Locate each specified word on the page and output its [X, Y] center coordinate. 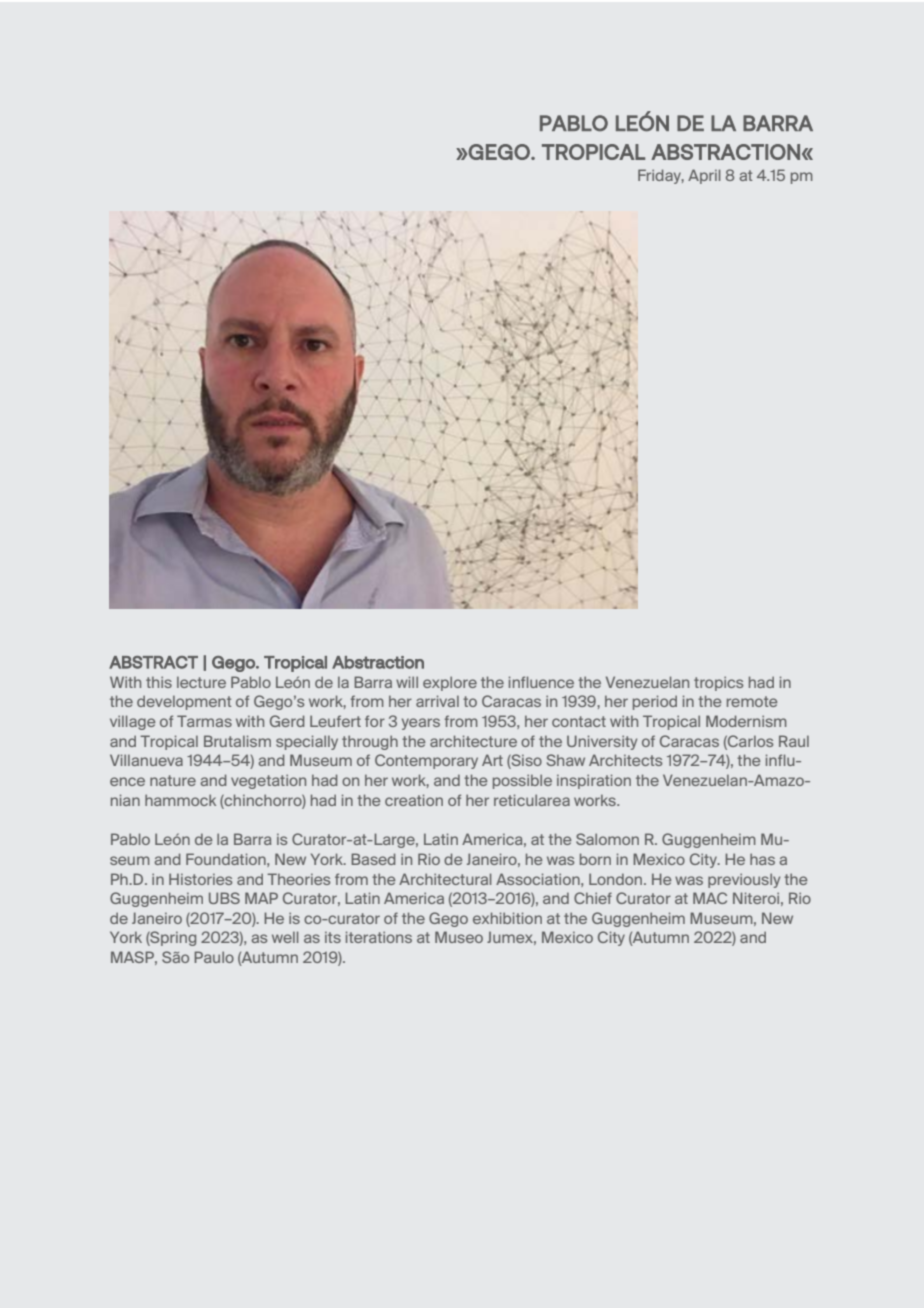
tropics [718, 683]
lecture [201, 682]
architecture [473, 741]
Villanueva [146, 760]
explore [450, 683]
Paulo [214, 957]
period [655, 702]
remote [752, 701]
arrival [437, 701]
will [407, 682]
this [159, 682]
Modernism [746, 721]
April [704, 176]
